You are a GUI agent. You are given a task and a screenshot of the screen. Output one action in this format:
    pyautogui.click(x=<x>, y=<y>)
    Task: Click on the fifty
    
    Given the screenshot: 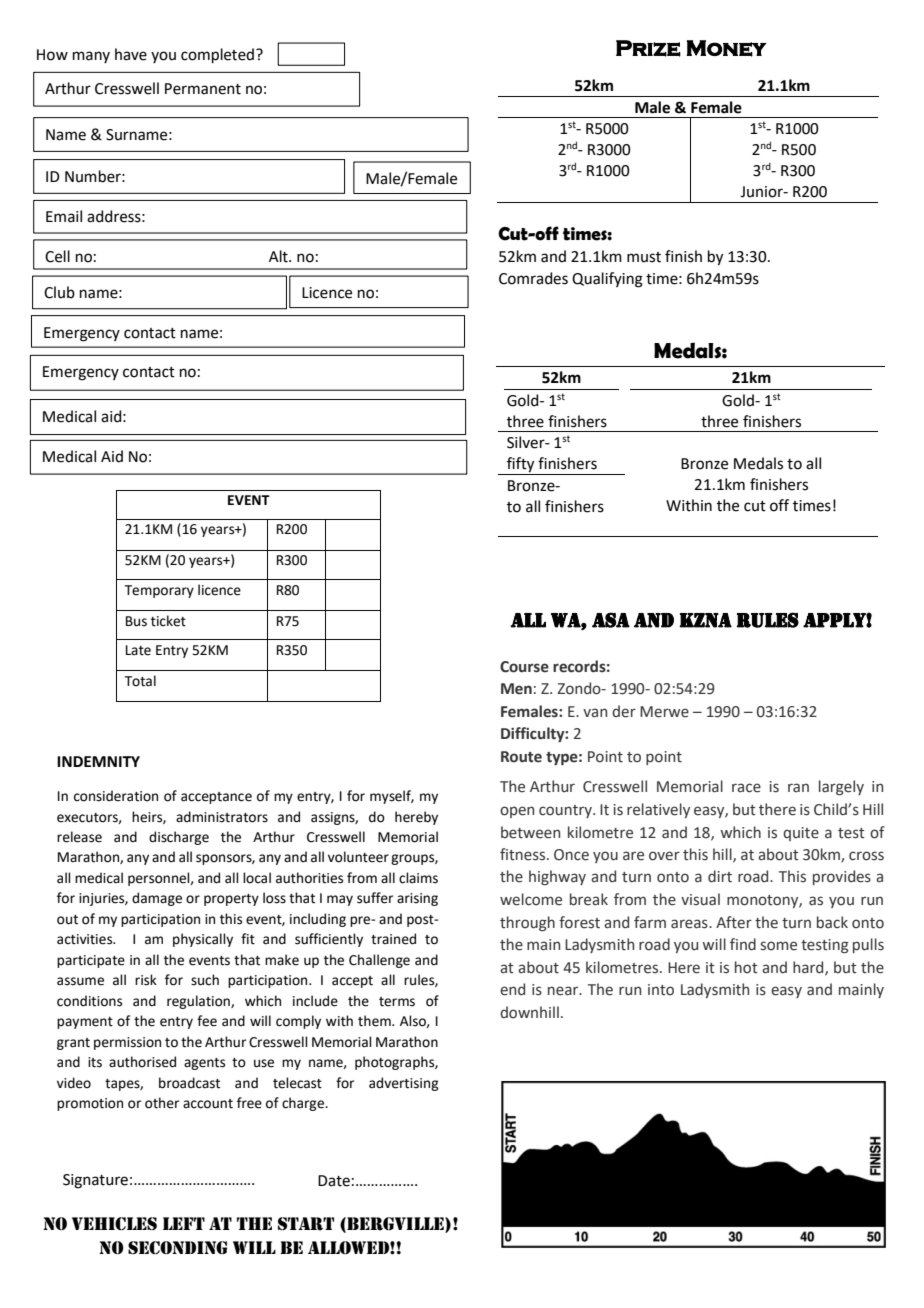 What is the action you would take?
    pyautogui.click(x=521, y=466)
